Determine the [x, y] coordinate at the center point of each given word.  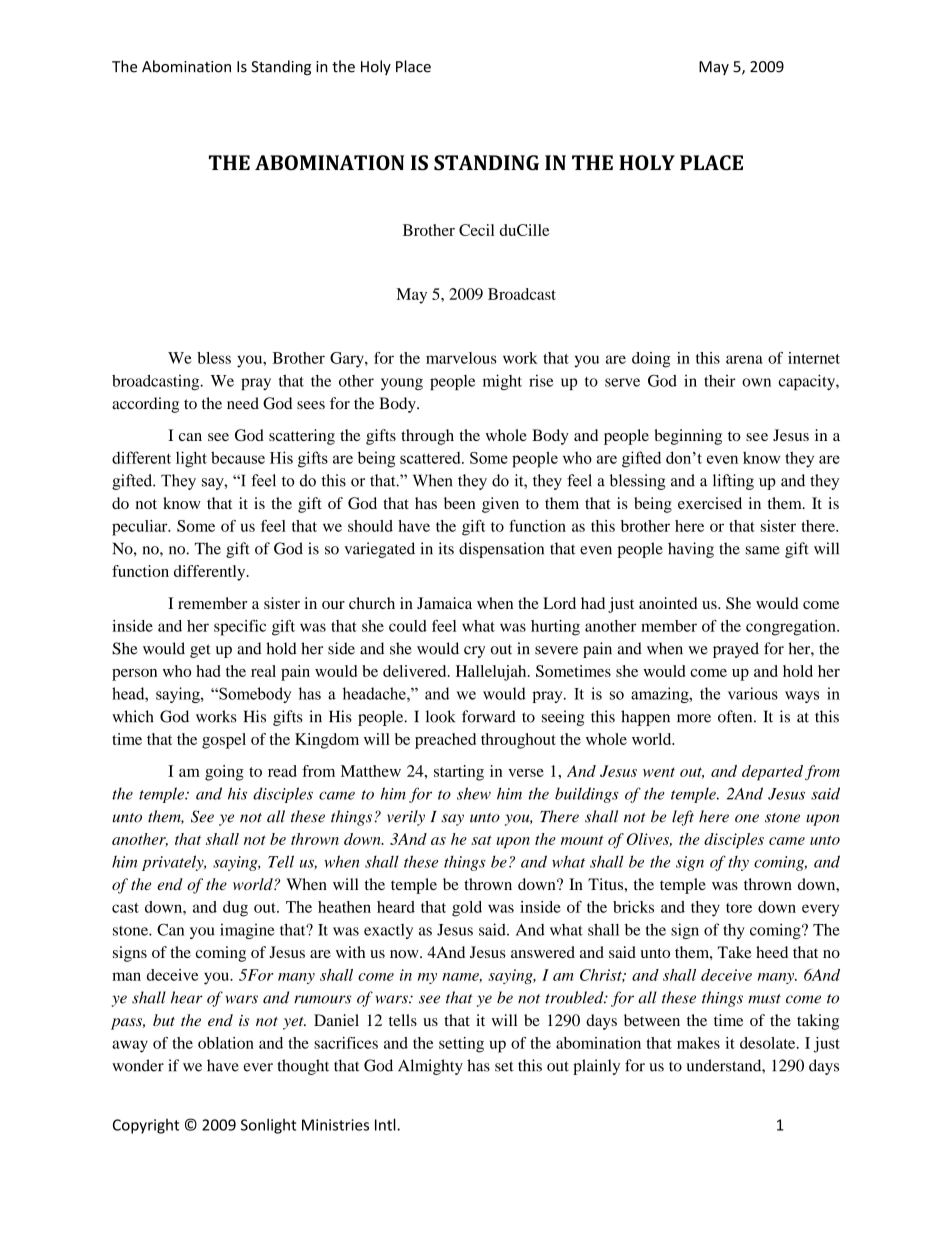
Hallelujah [492, 673]
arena [744, 359]
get [200, 651]
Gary [348, 360]
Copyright [146, 1126]
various [753, 693]
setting [461, 1045]
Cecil [476, 230]
